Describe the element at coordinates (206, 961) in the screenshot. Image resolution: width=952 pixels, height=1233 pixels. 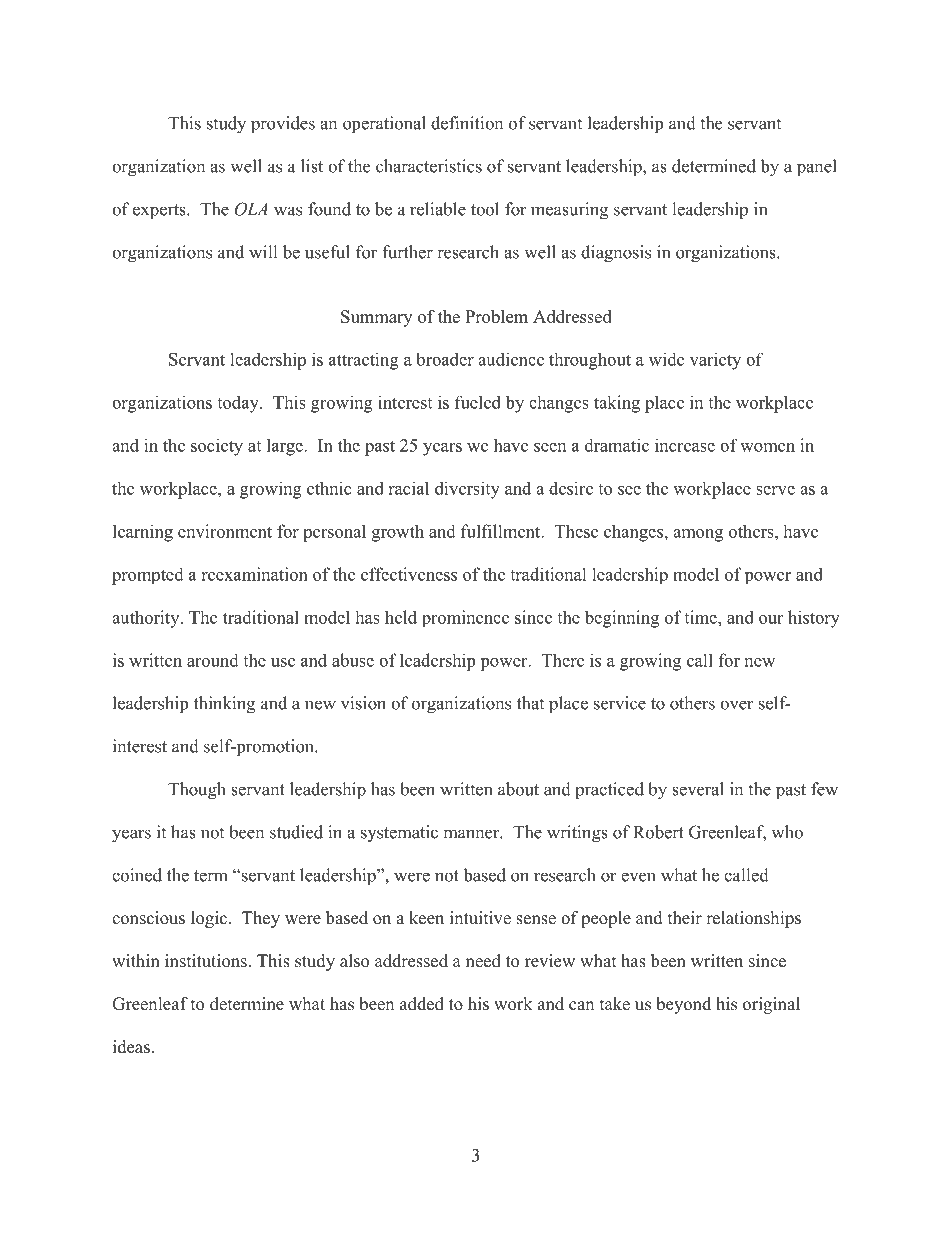
I see `institutions` at that location.
